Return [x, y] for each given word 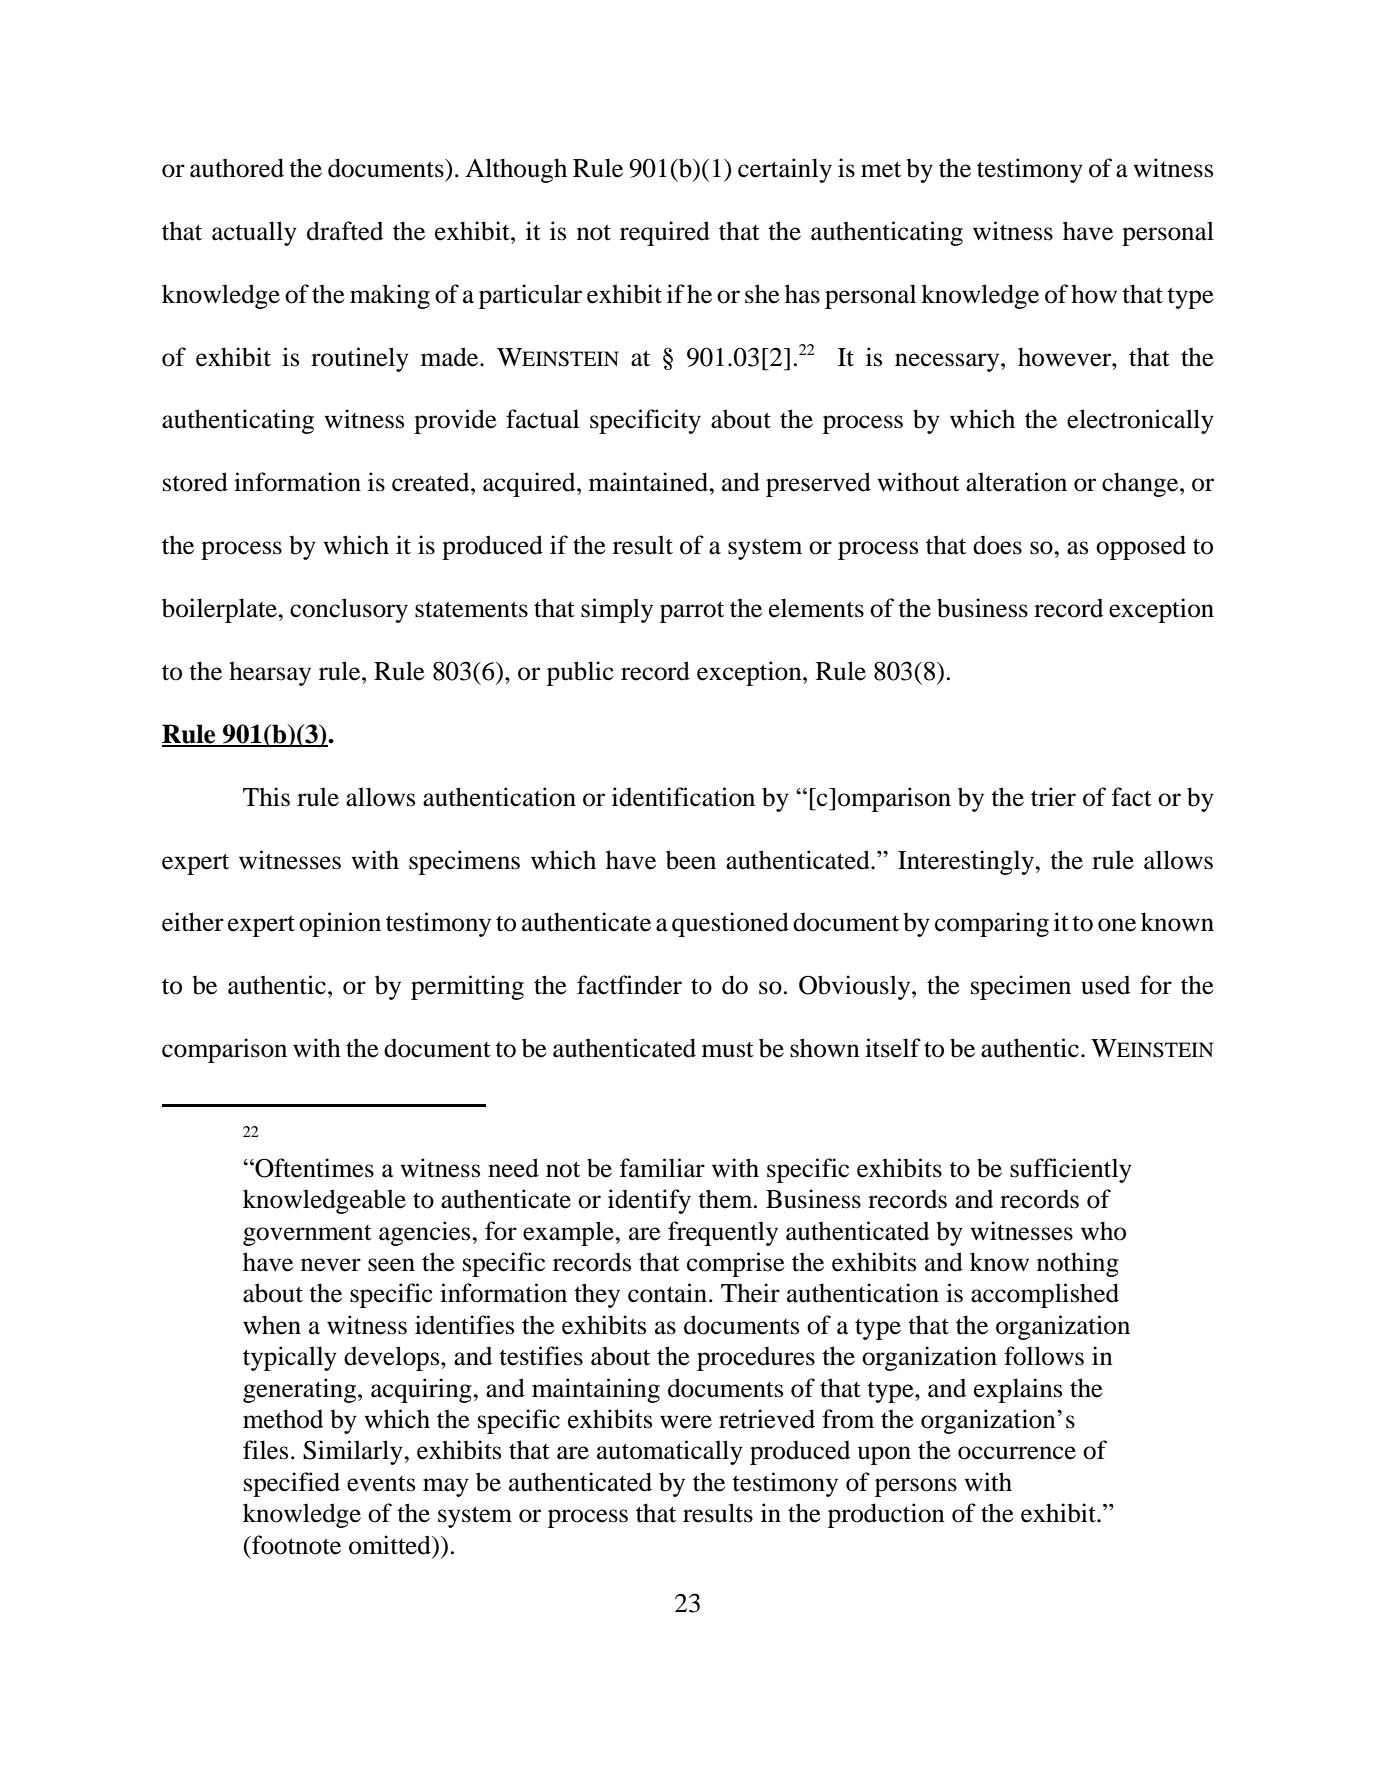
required [665, 233]
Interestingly [967, 862]
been [691, 860]
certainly [785, 170]
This [266, 797]
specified [292, 1484]
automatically [670, 1452]
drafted [345, 231]
